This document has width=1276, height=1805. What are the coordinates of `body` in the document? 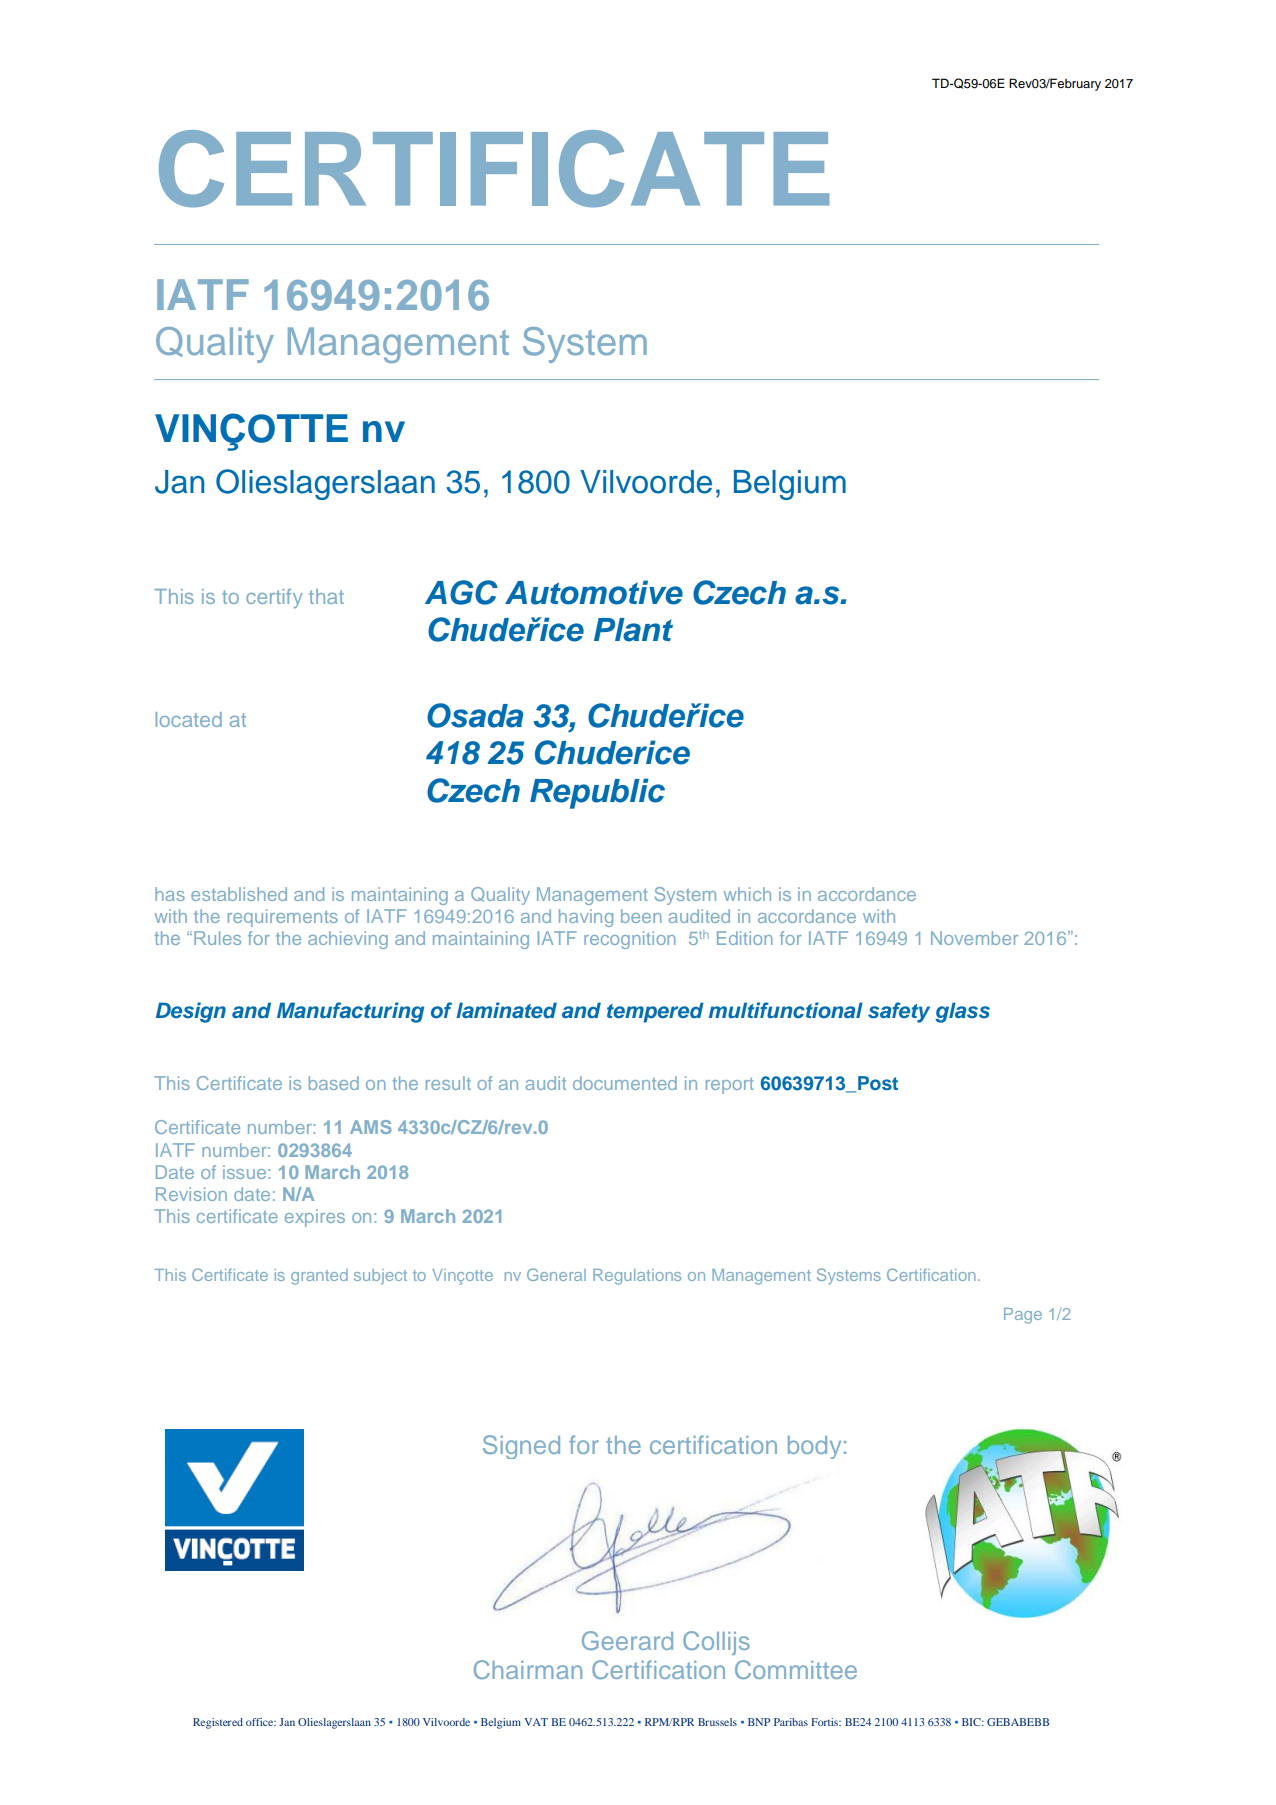 It's located at (814, 1447).
